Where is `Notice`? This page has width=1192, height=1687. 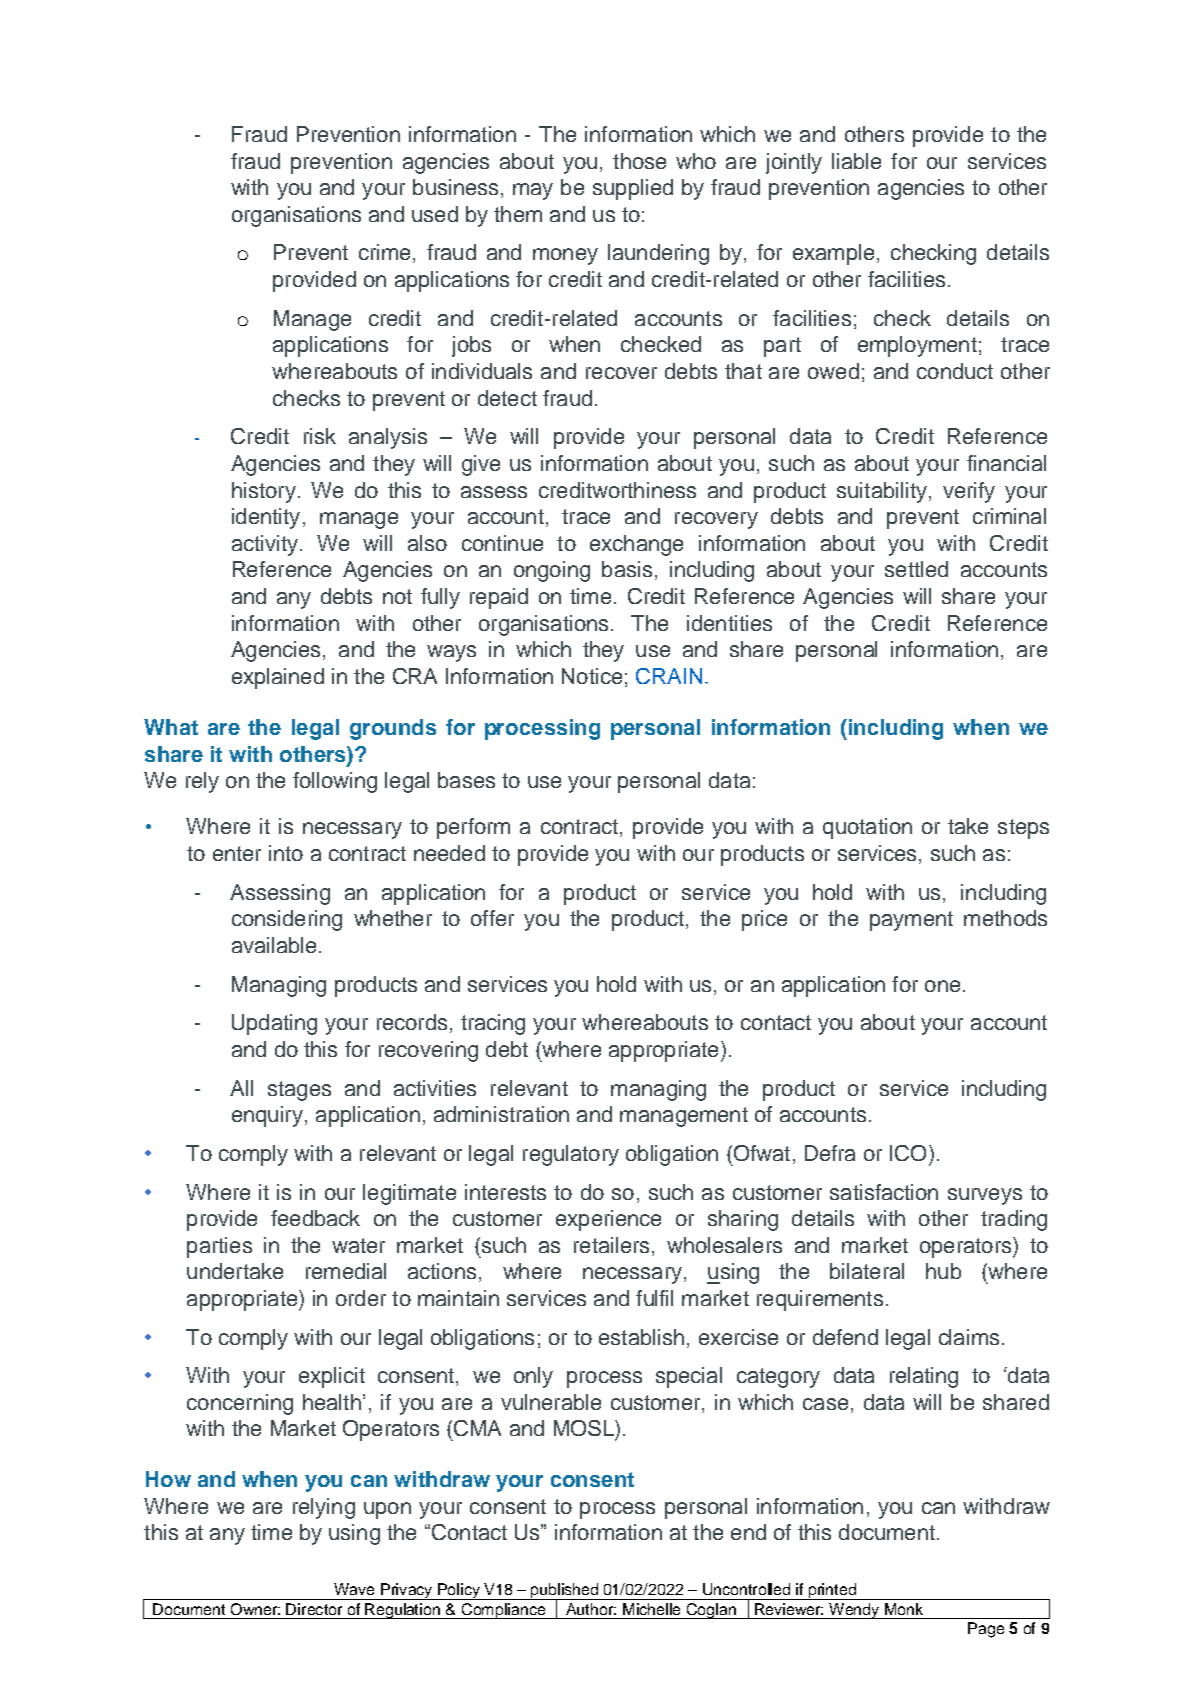
Notice is located at coordinates (592, 676).
